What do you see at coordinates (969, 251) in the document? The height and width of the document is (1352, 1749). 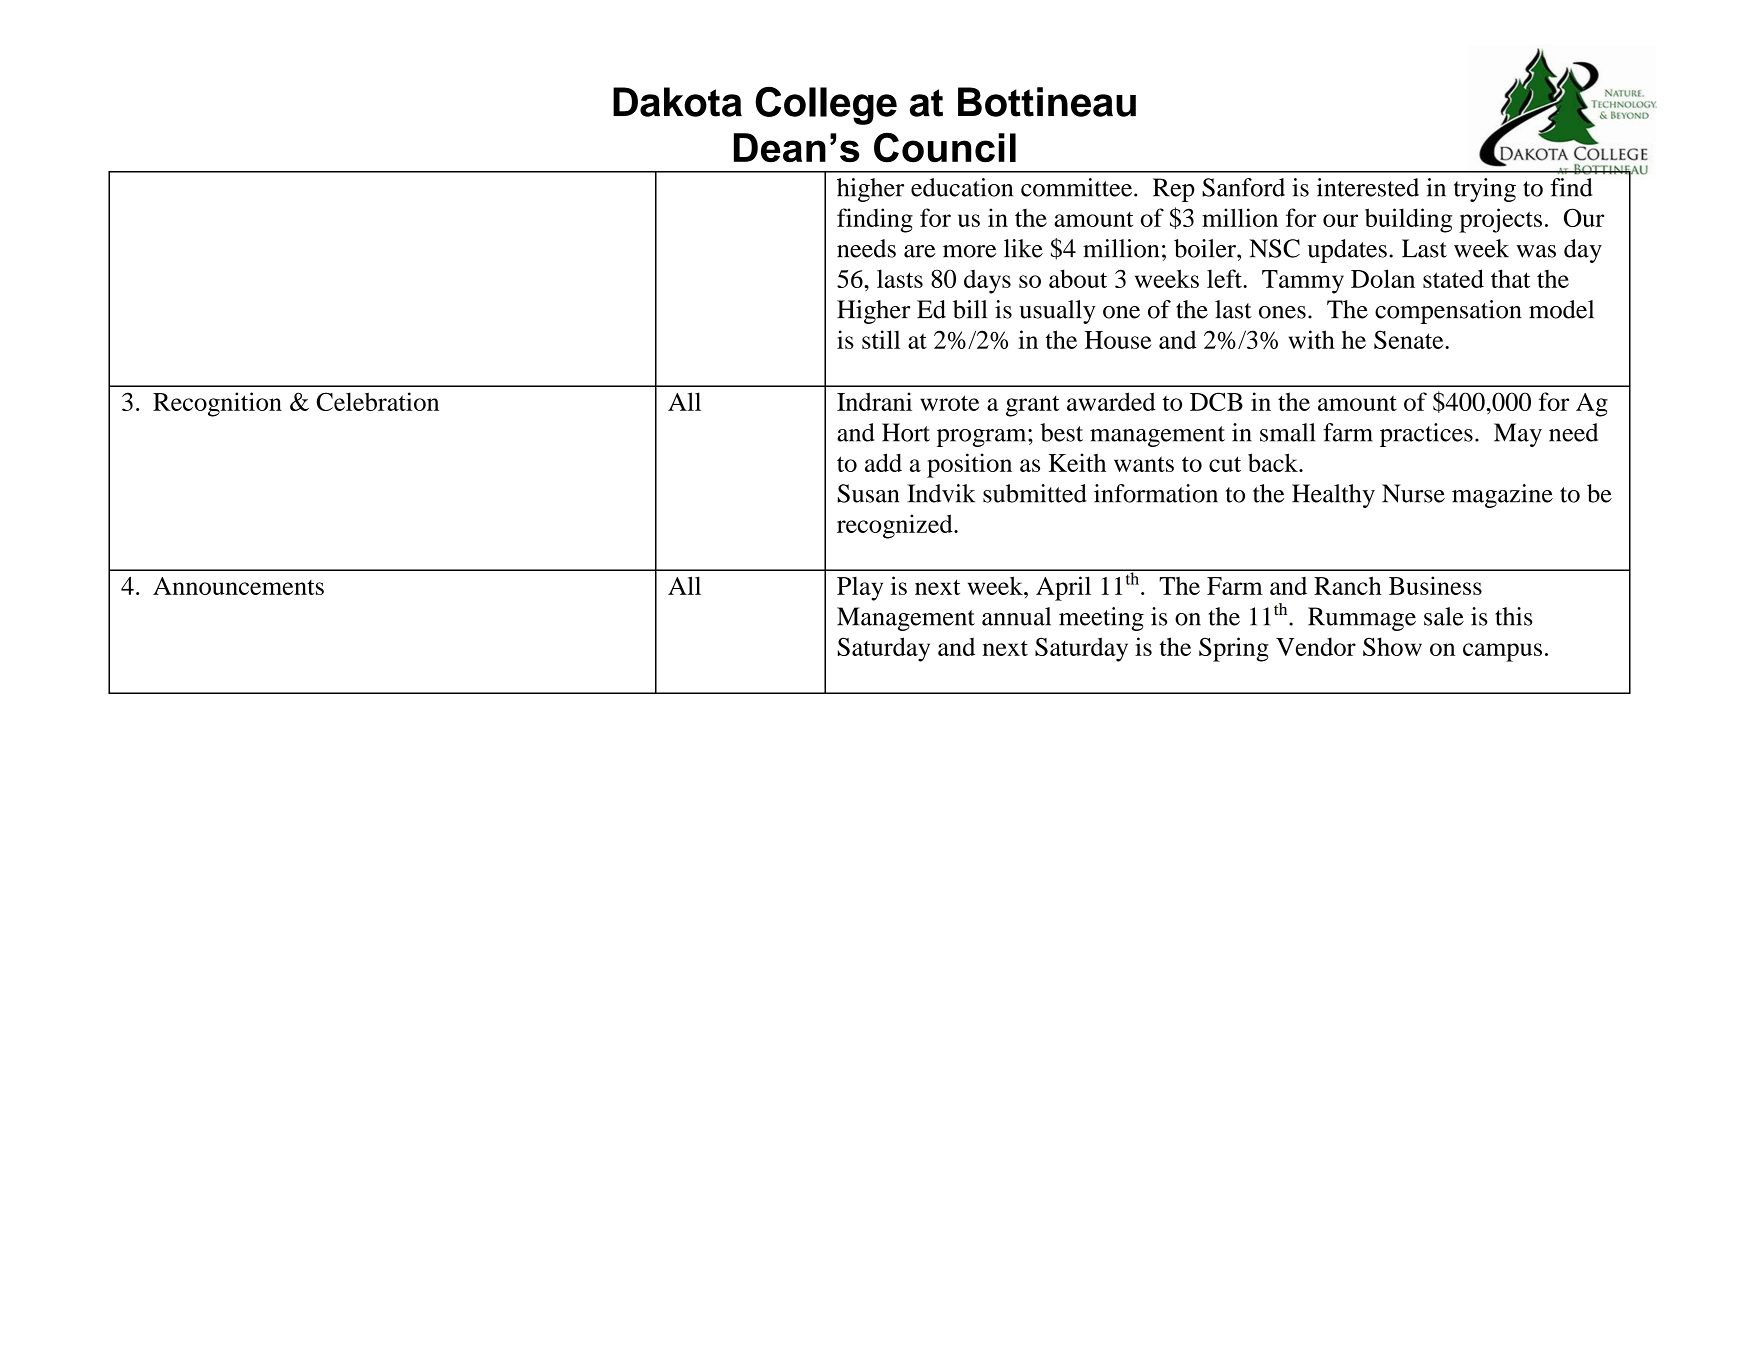 I see `more` at bounding box center [969, 251].
